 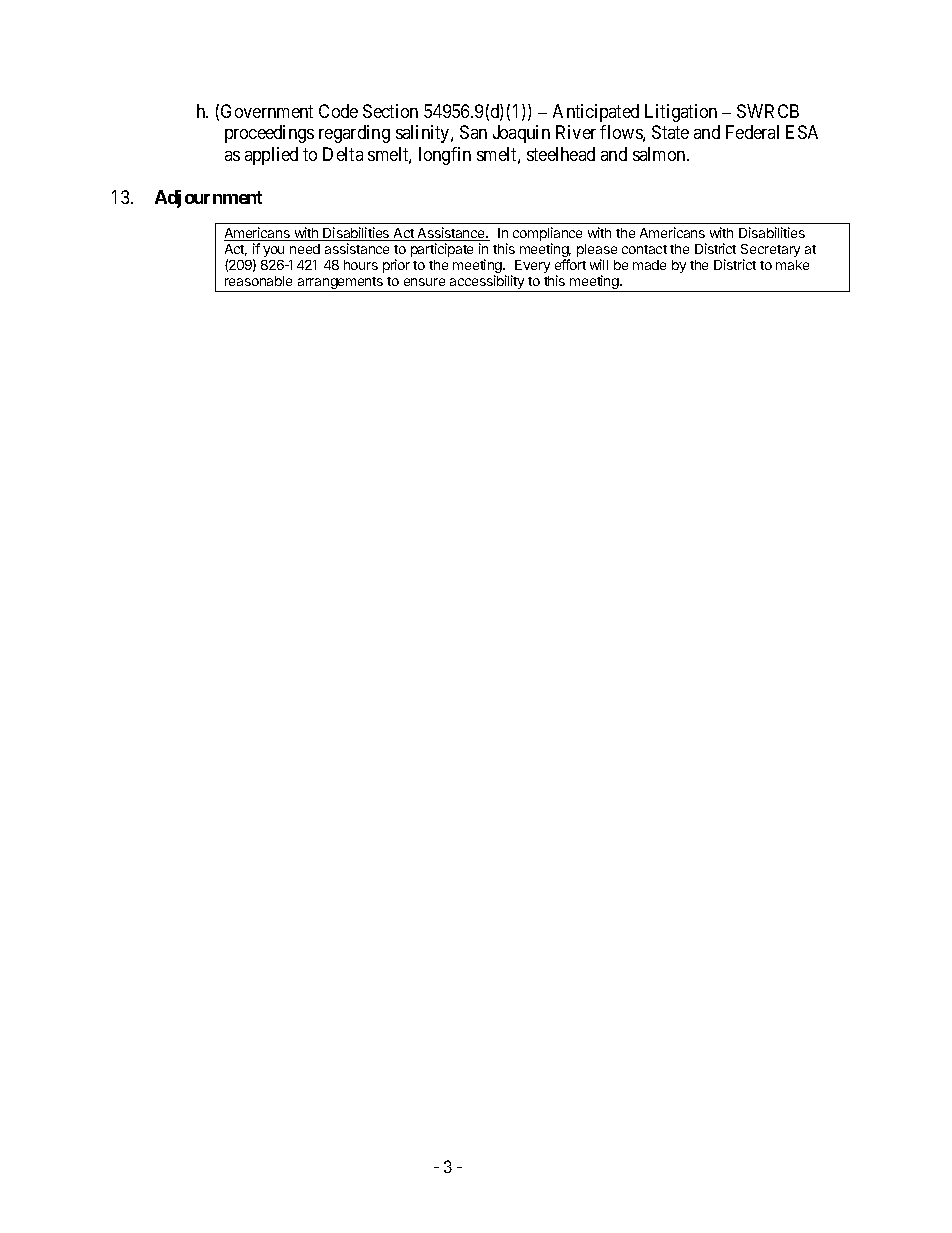 What do you see at coordinates (547, 234) in the document?
I see `compliance` at bounding box center [547, 234].
